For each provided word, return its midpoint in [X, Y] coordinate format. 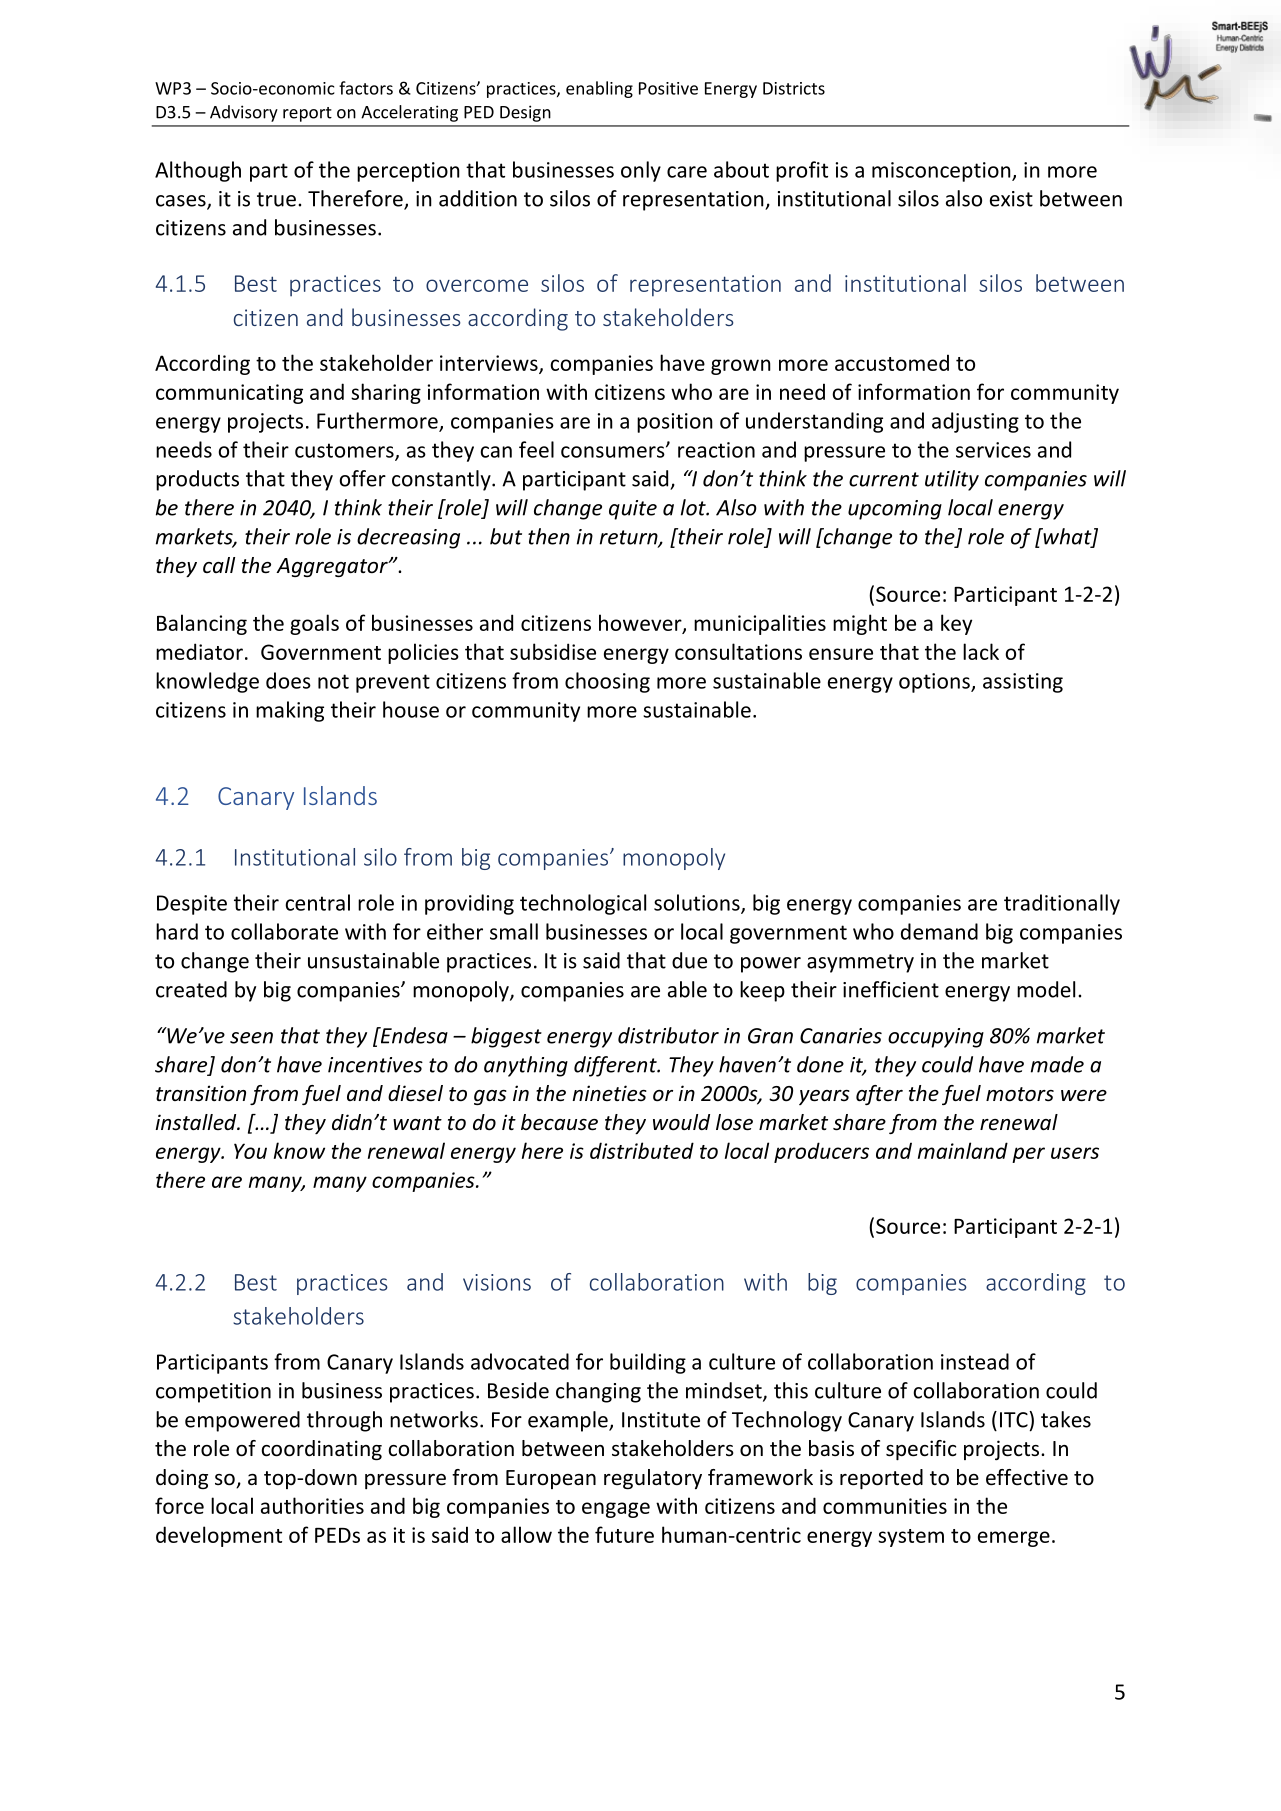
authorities [312, 1505]
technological [583, 904]
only [641, 171]
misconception [942, 172]
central [317, 902]
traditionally [1062, 904]
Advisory [244, 113]
